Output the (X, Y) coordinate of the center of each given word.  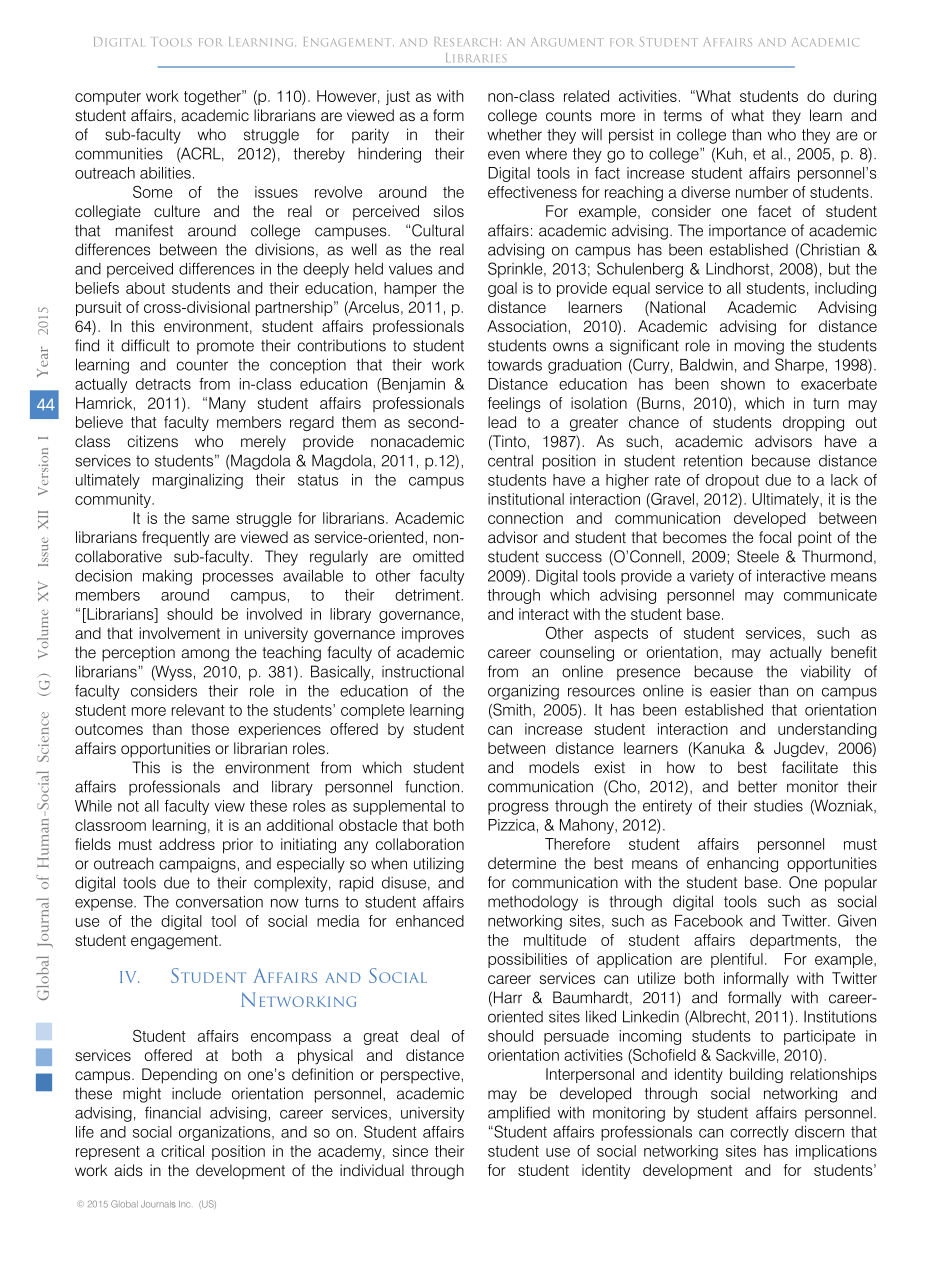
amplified (519, 1114)
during (855, 97)
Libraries (476, 57)
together (213, 97)
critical (182, 1151)
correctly (759, 1133)
